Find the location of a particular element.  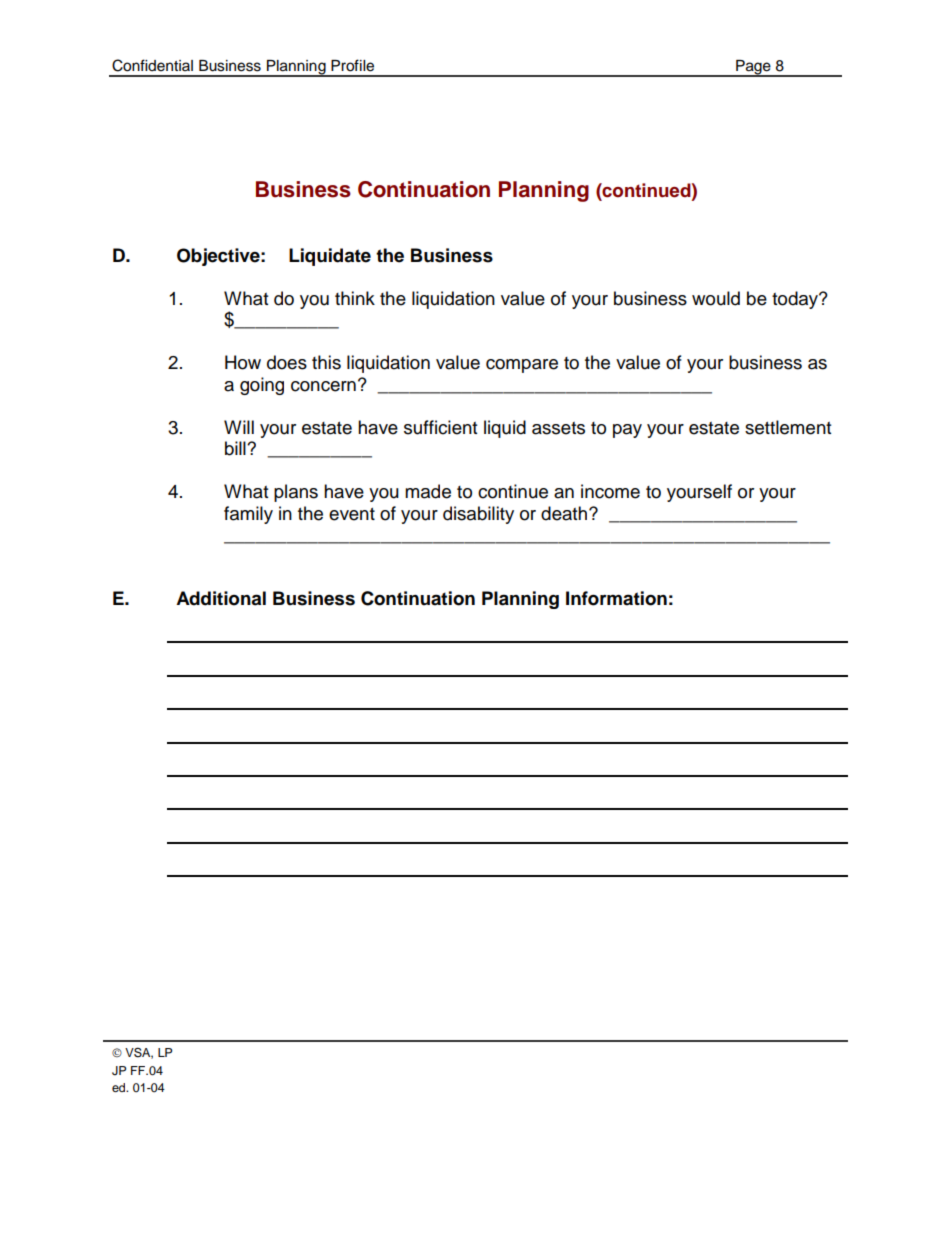

Confidential is located at coordinates (152, 65).
